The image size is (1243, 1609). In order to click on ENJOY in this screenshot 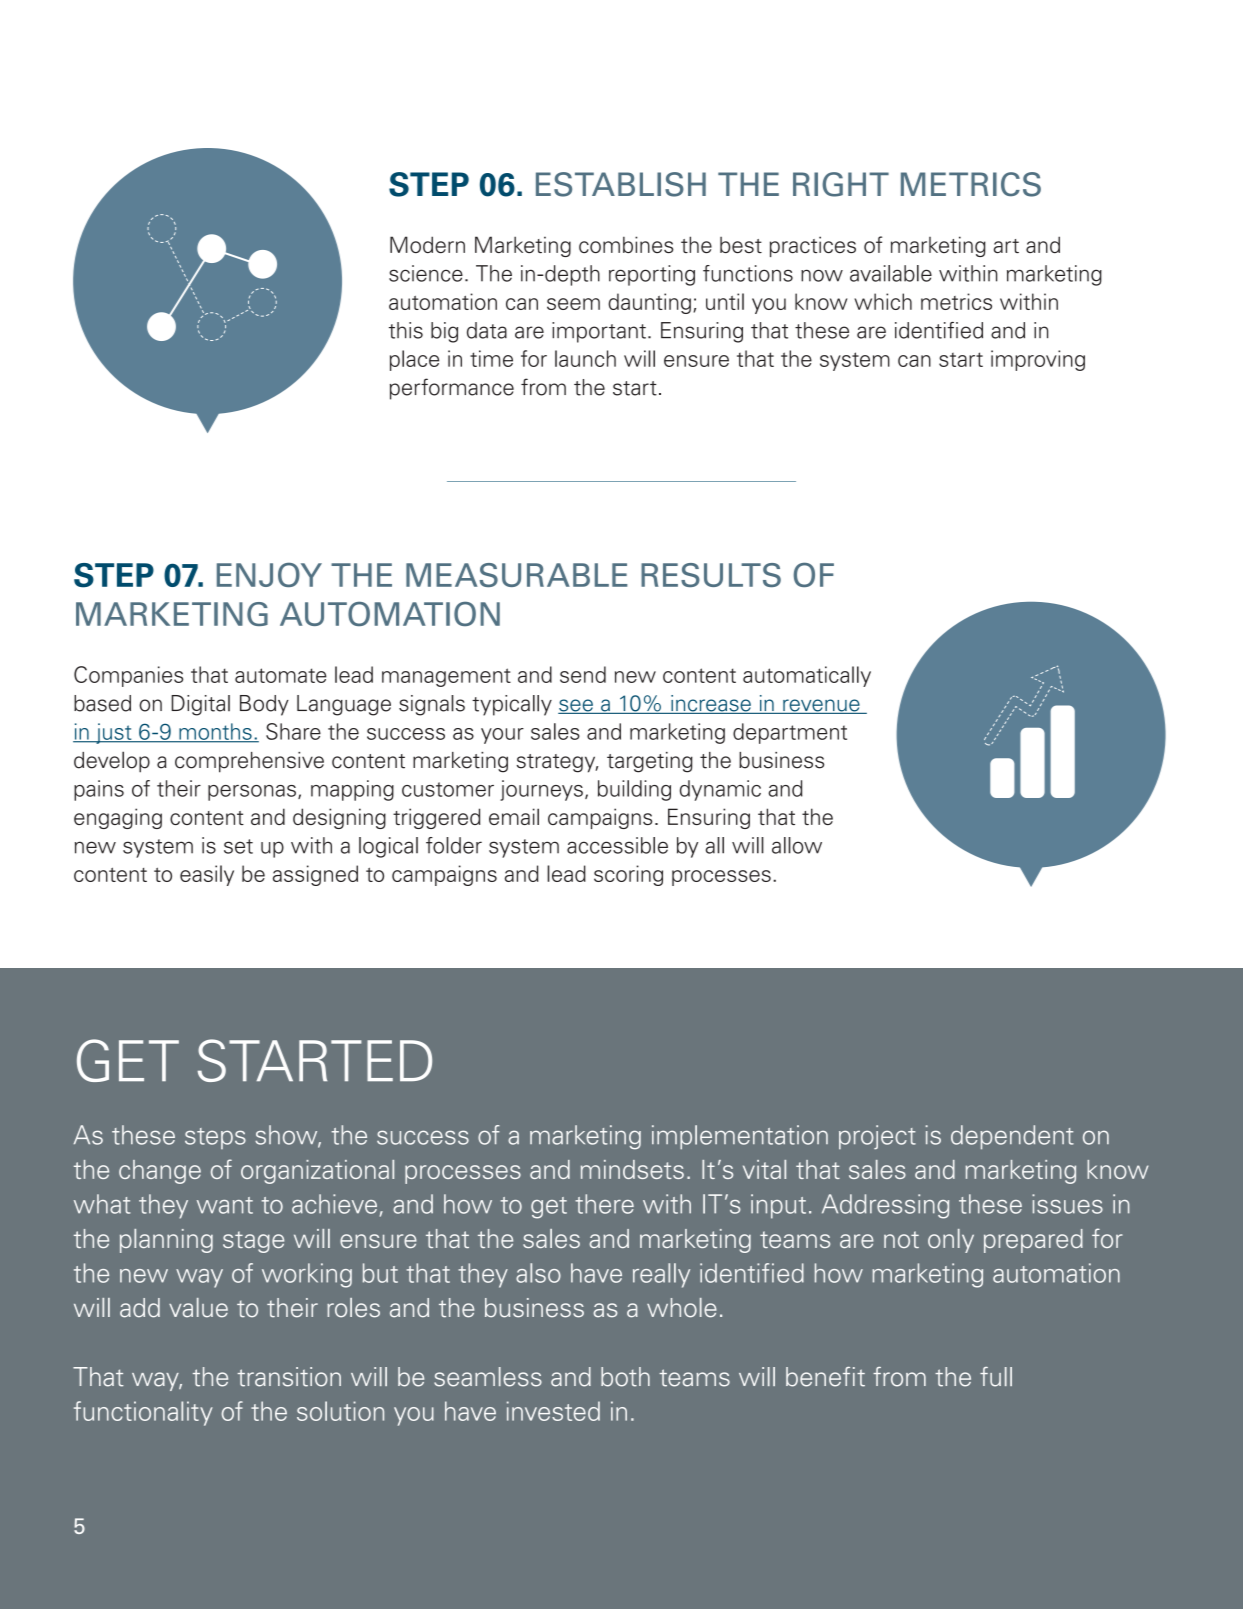, I will do `click(269, 574)`.
